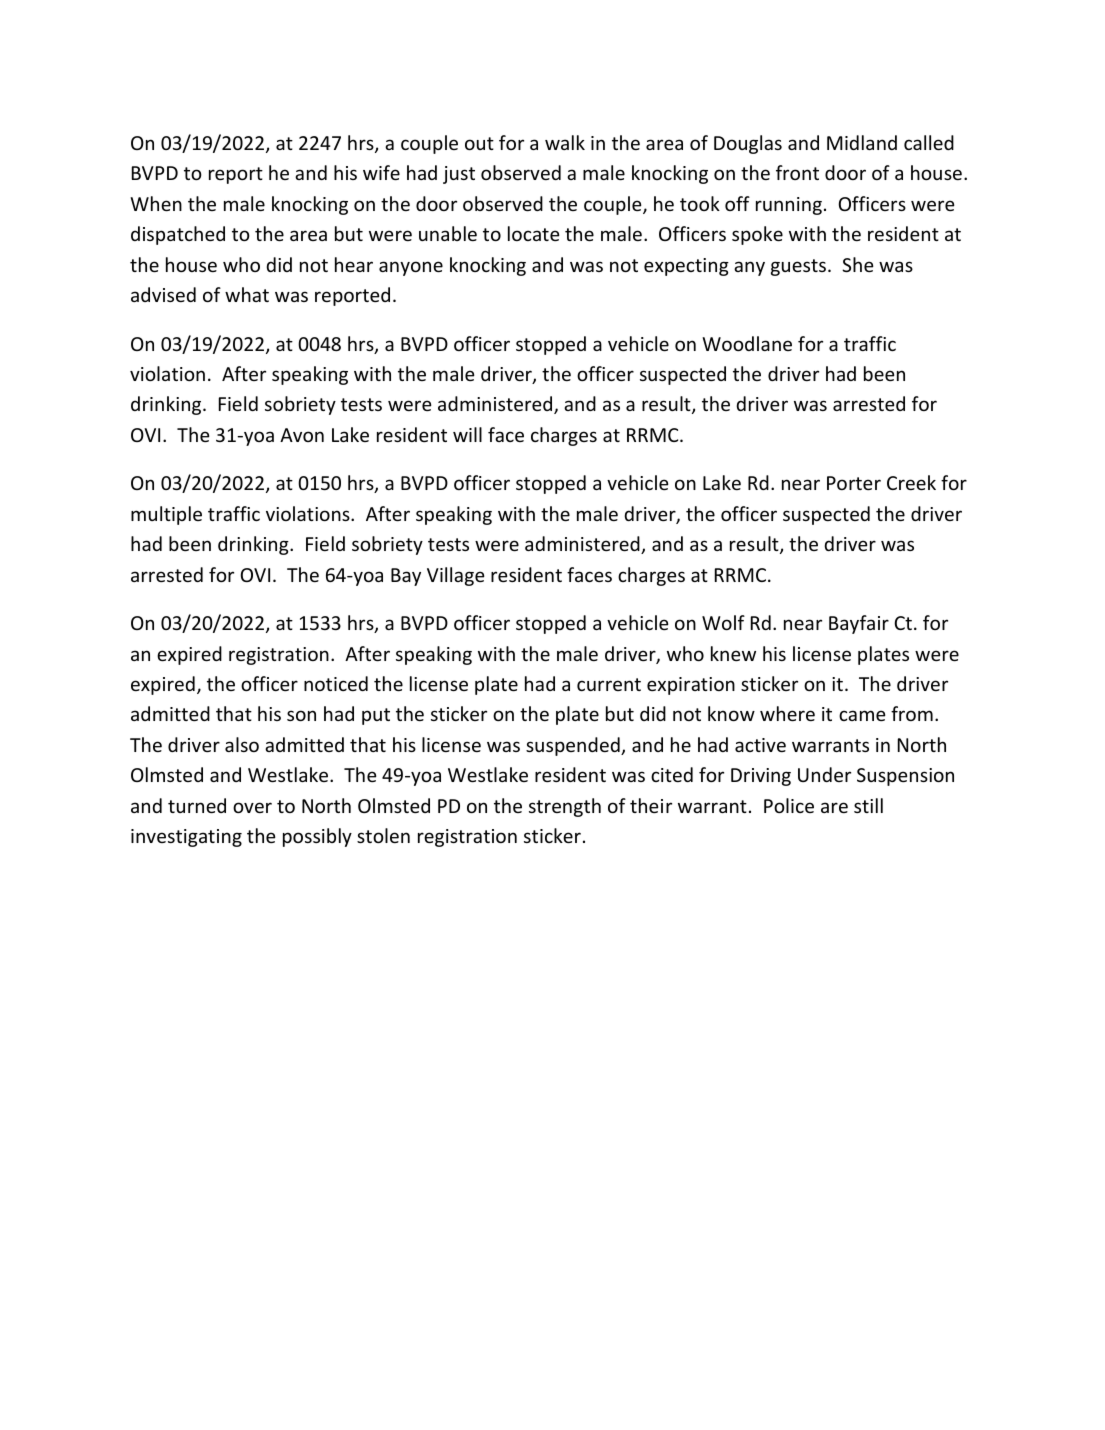  What do you see at coordinates (252, 807) in the screenshot?
I see `over` at bounding box center [252, 807].
